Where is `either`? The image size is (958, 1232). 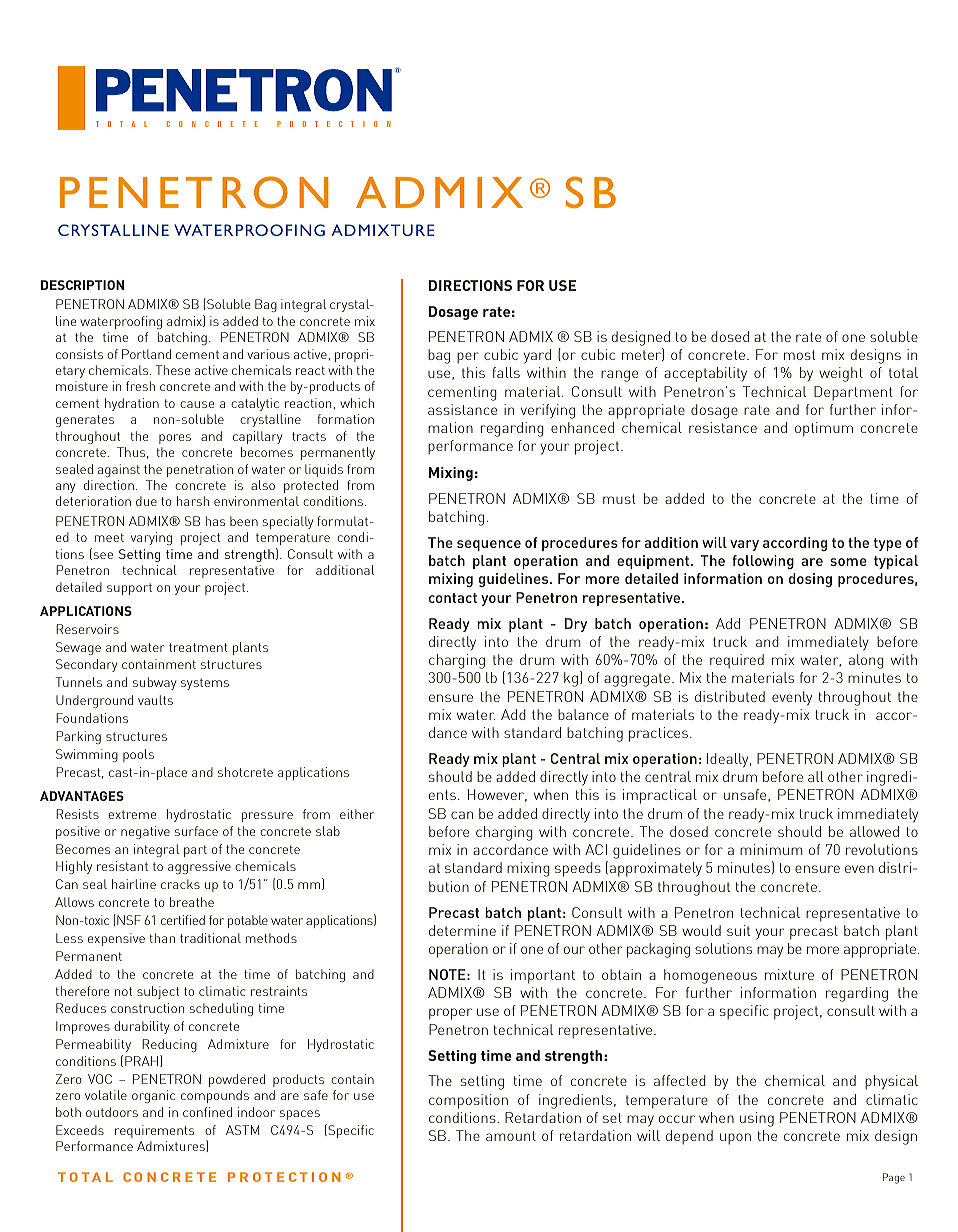
either is located at coordinates (357, 814).
